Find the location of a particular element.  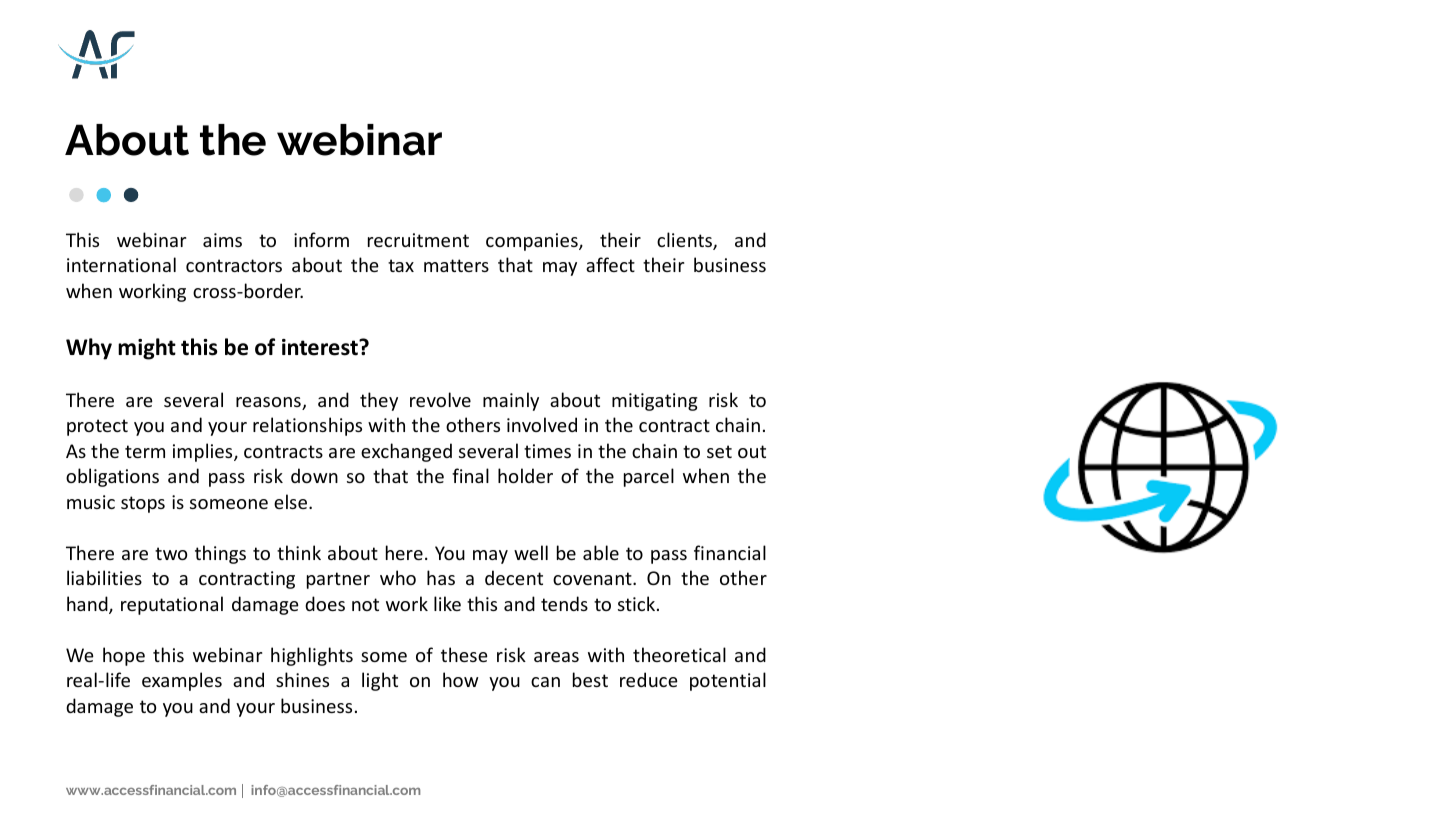

reduce is located at coordinates (649, 679).
